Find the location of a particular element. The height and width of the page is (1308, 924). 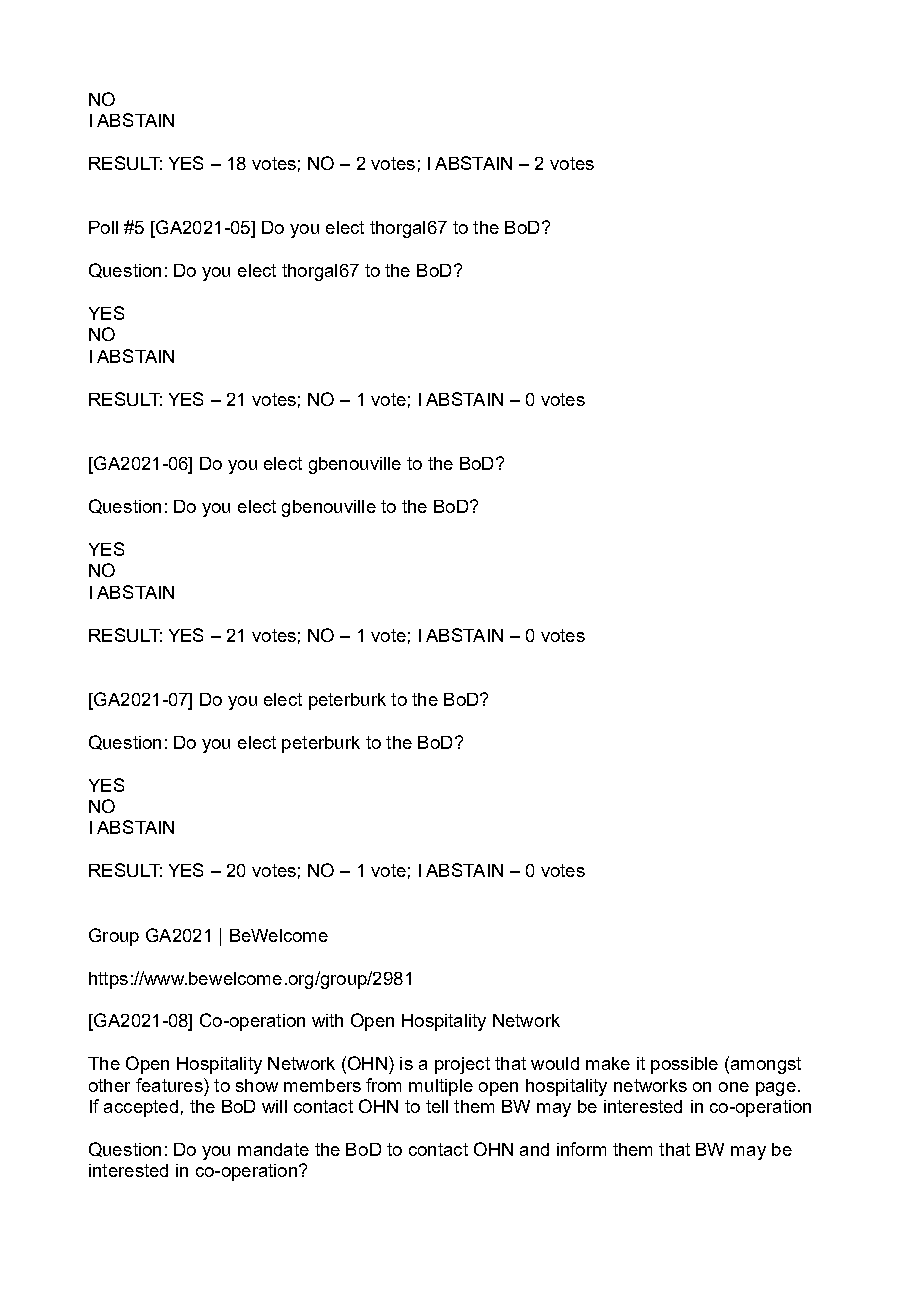

show is located at coordinates (257, 1085).
